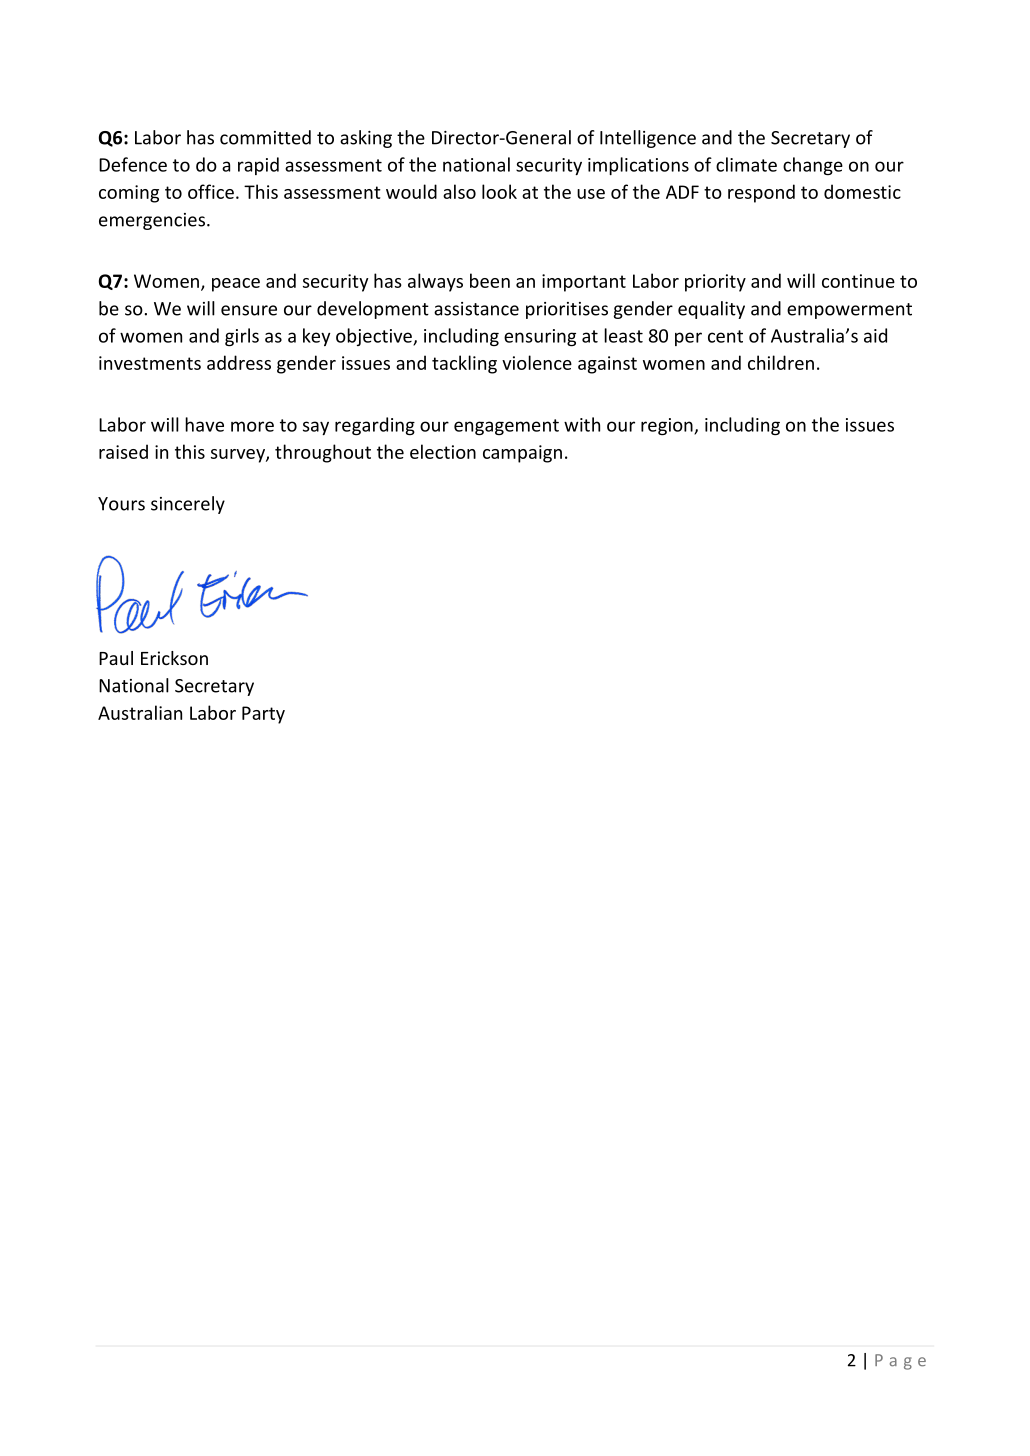  I want to click on Page, so click(900, 1362).
